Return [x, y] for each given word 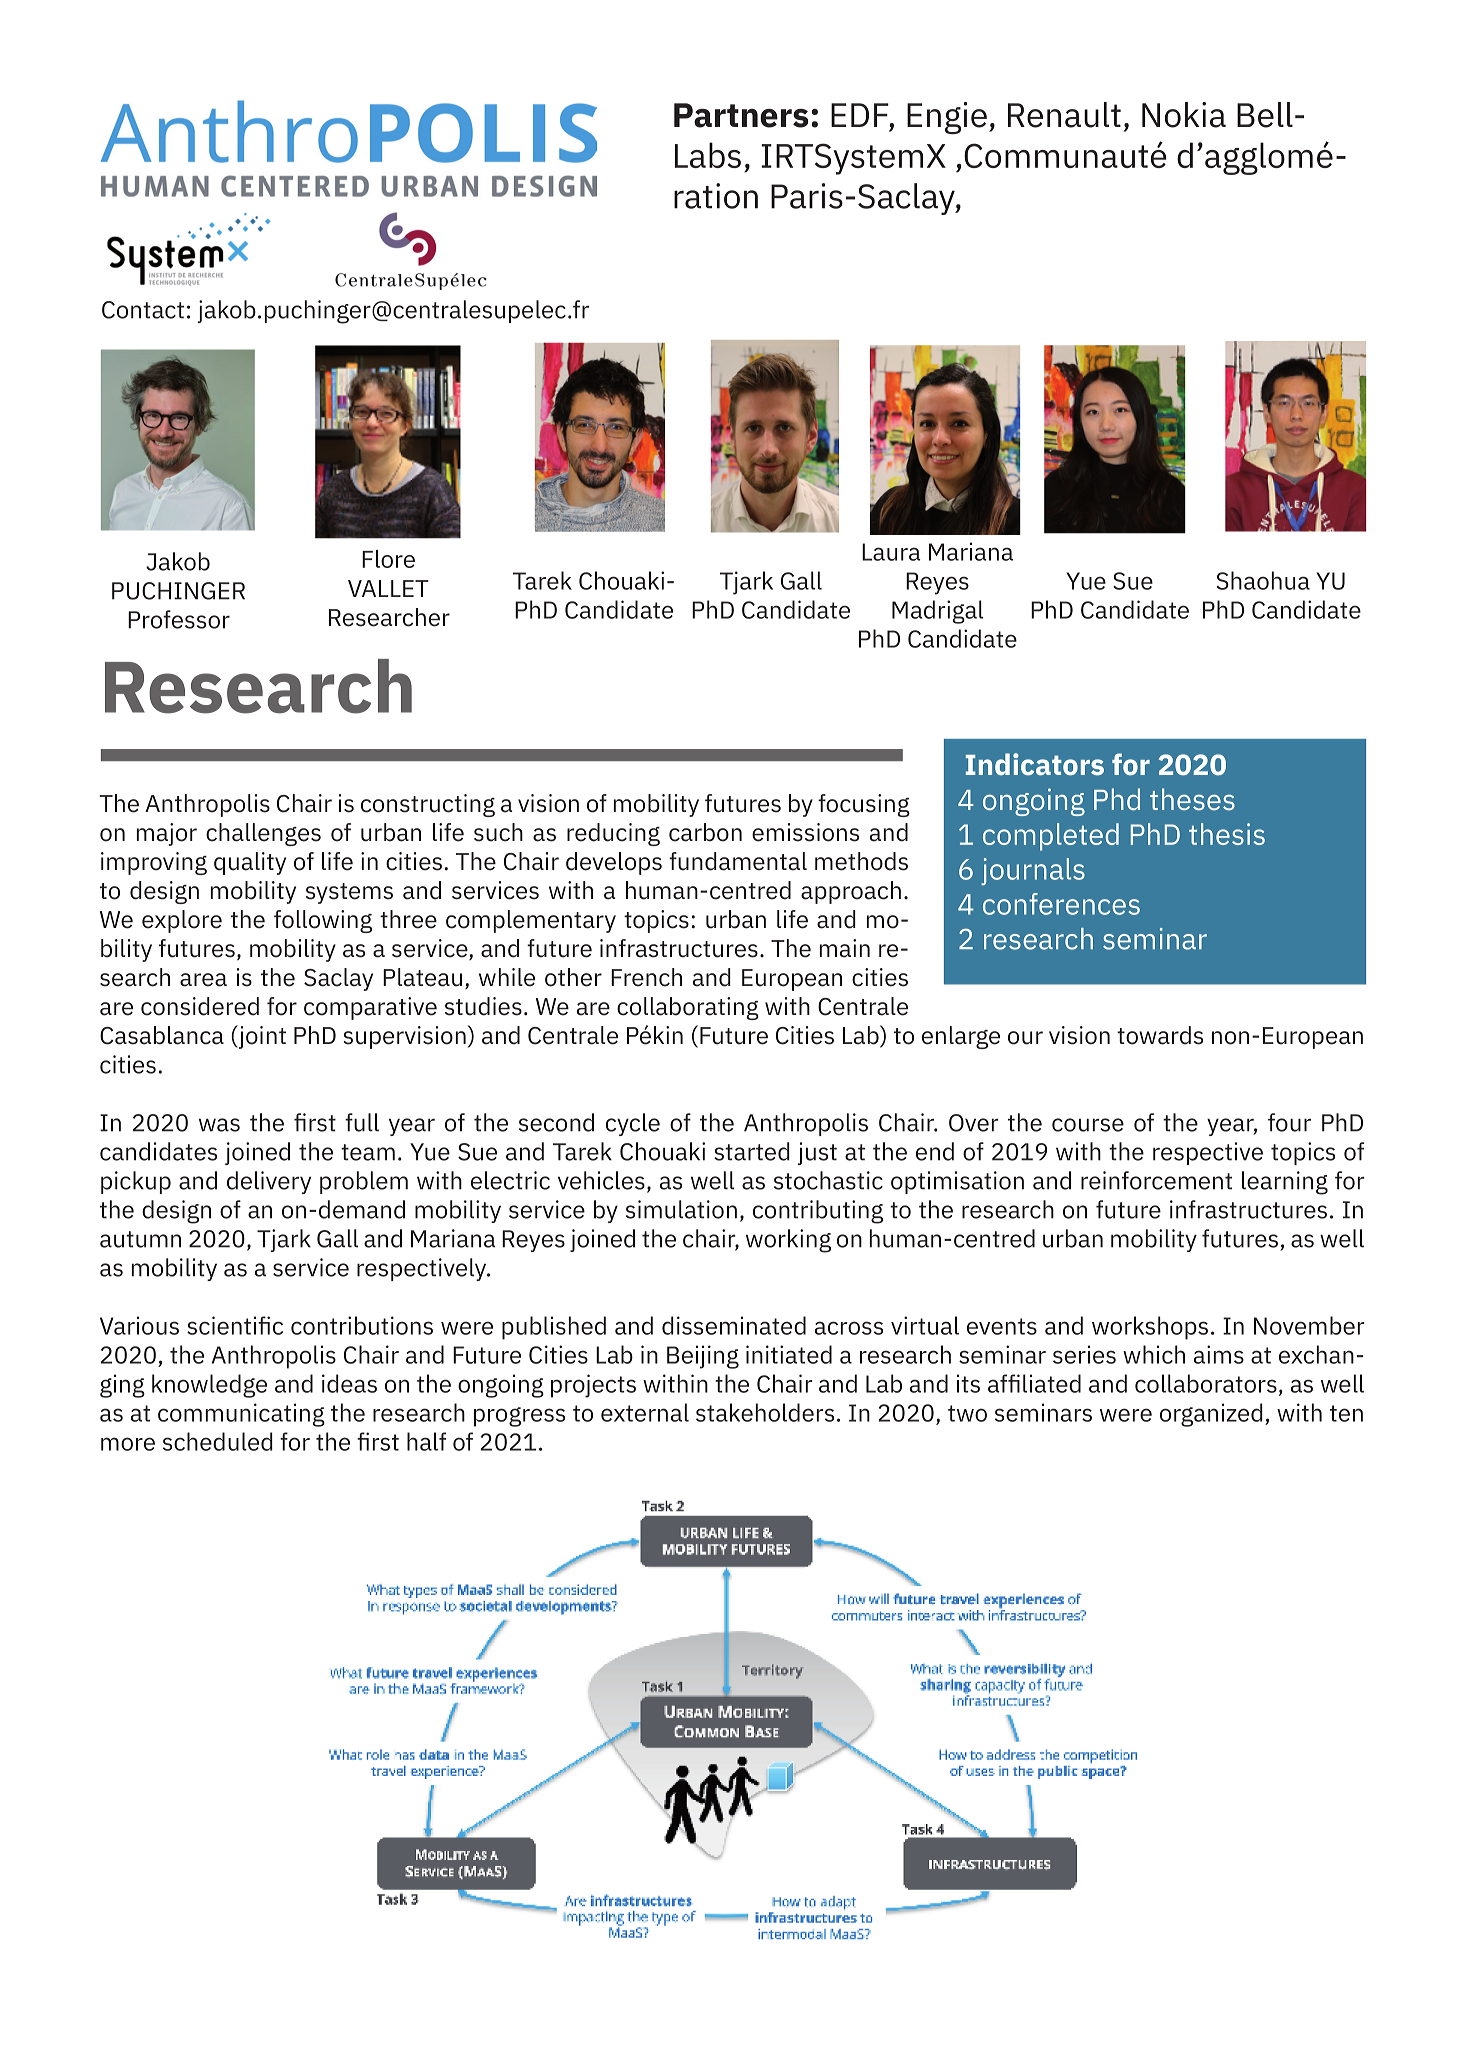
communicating [241, 1415]
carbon [705, 832]
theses [1192, 799]
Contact [143, 310]
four [1289, 1122]
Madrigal [937, 612]
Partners [741, 115]
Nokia [1184, 115]
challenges [263, 834]
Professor [179, 619]
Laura [891, 552]
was [219, 1125]
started [752, 1151]
